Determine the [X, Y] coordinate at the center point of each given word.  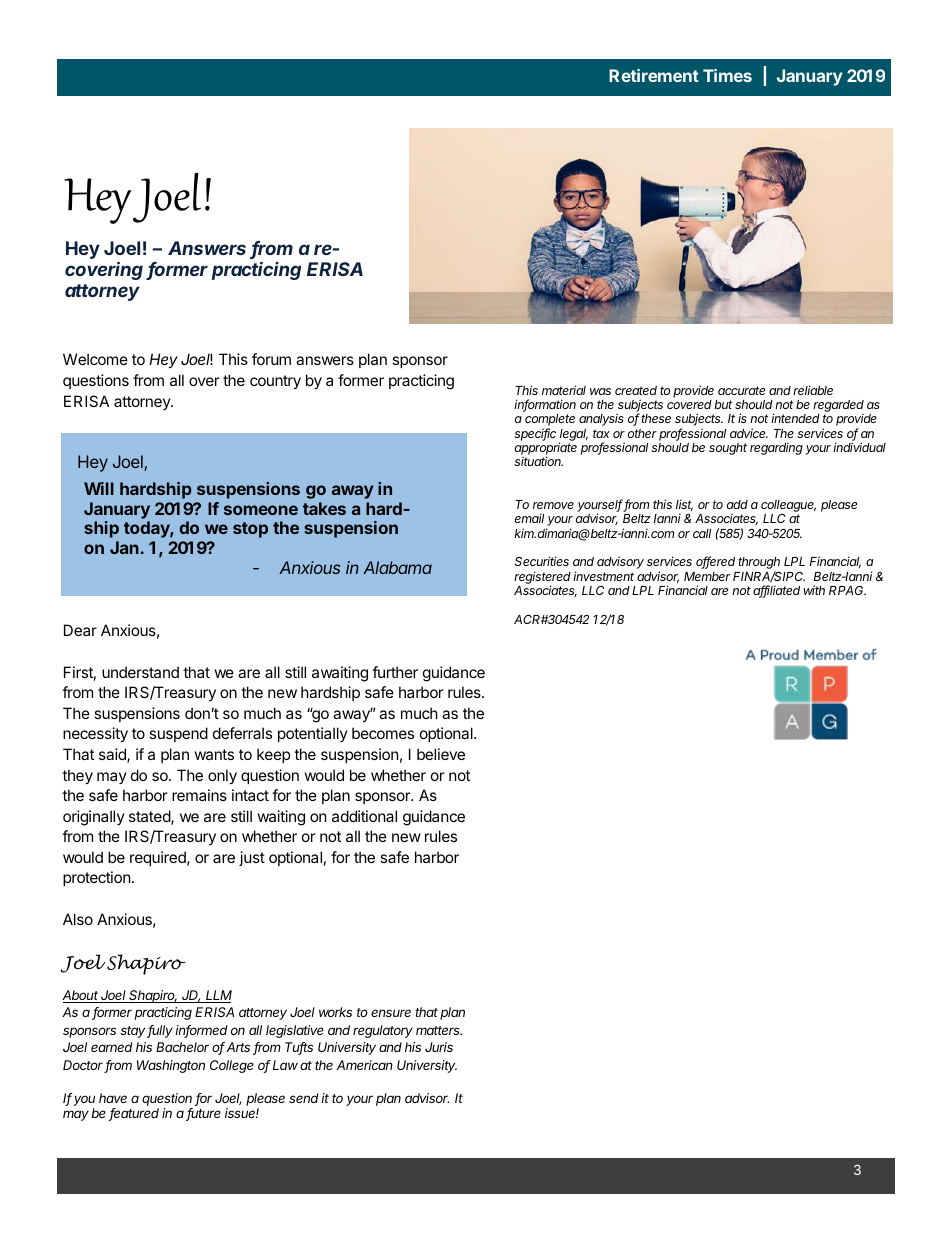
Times [727, 75]
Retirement [654, 75]
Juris [439, 1047]
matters [439, 1030]
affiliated [776, 591]
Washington [171, 1066]
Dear [80, 630]
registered [542, 578]
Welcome [95, 359]
